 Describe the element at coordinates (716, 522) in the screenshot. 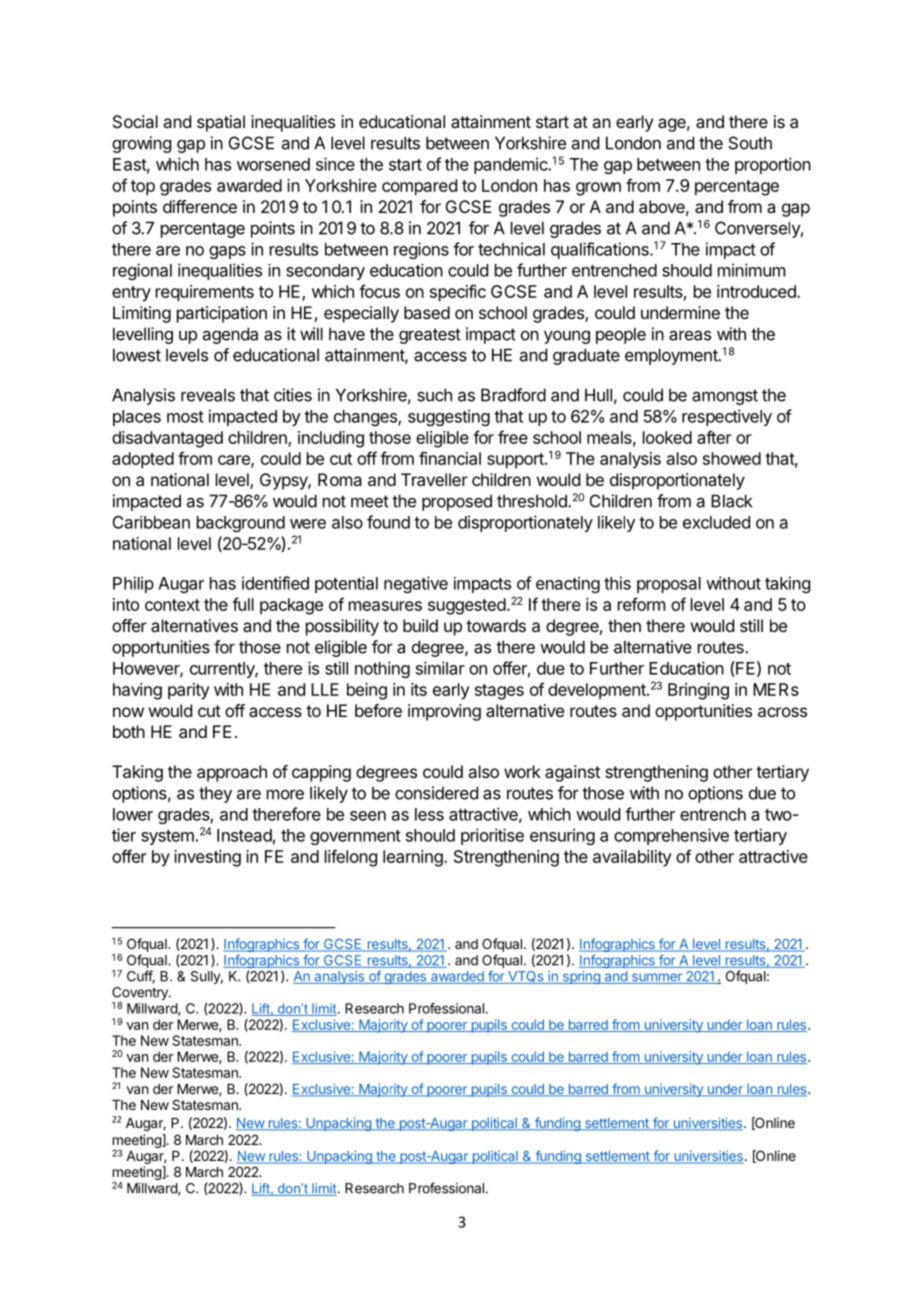

I see `excluded` at that location.
